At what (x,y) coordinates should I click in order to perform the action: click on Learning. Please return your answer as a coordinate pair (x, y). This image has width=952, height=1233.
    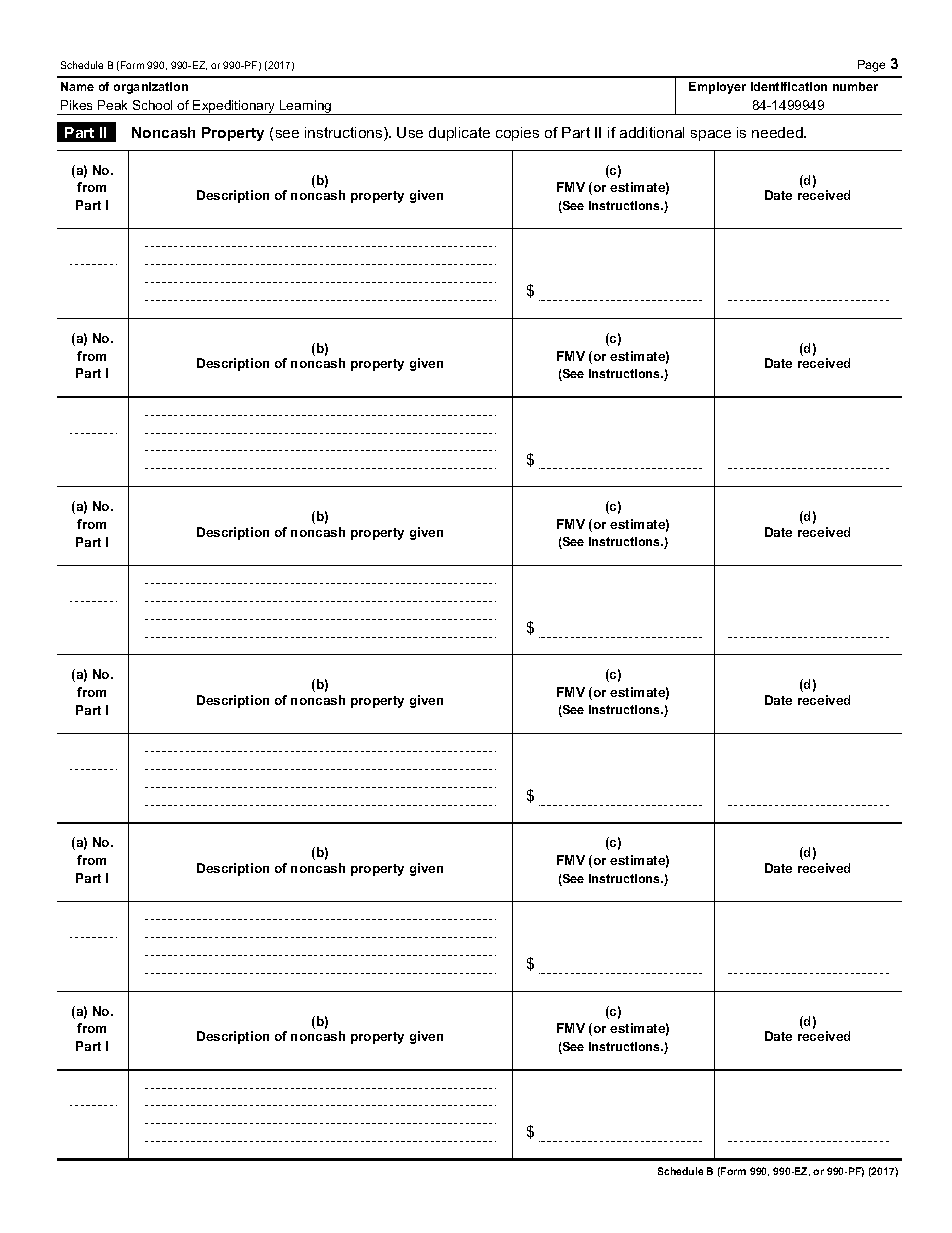
    Looking at the image, I should click on (306, 107).
